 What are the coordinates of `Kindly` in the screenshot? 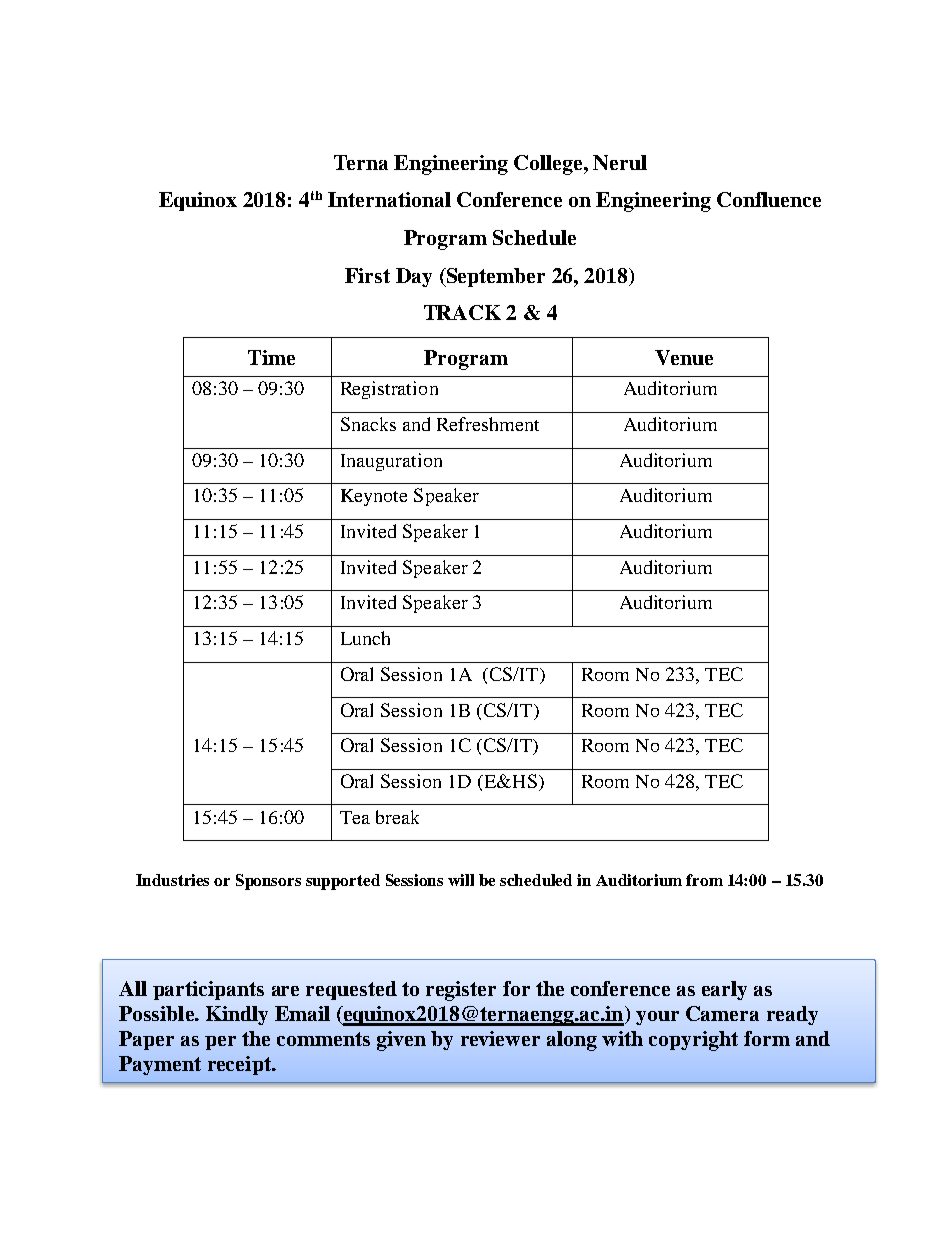 It's located at (237, 1015).
